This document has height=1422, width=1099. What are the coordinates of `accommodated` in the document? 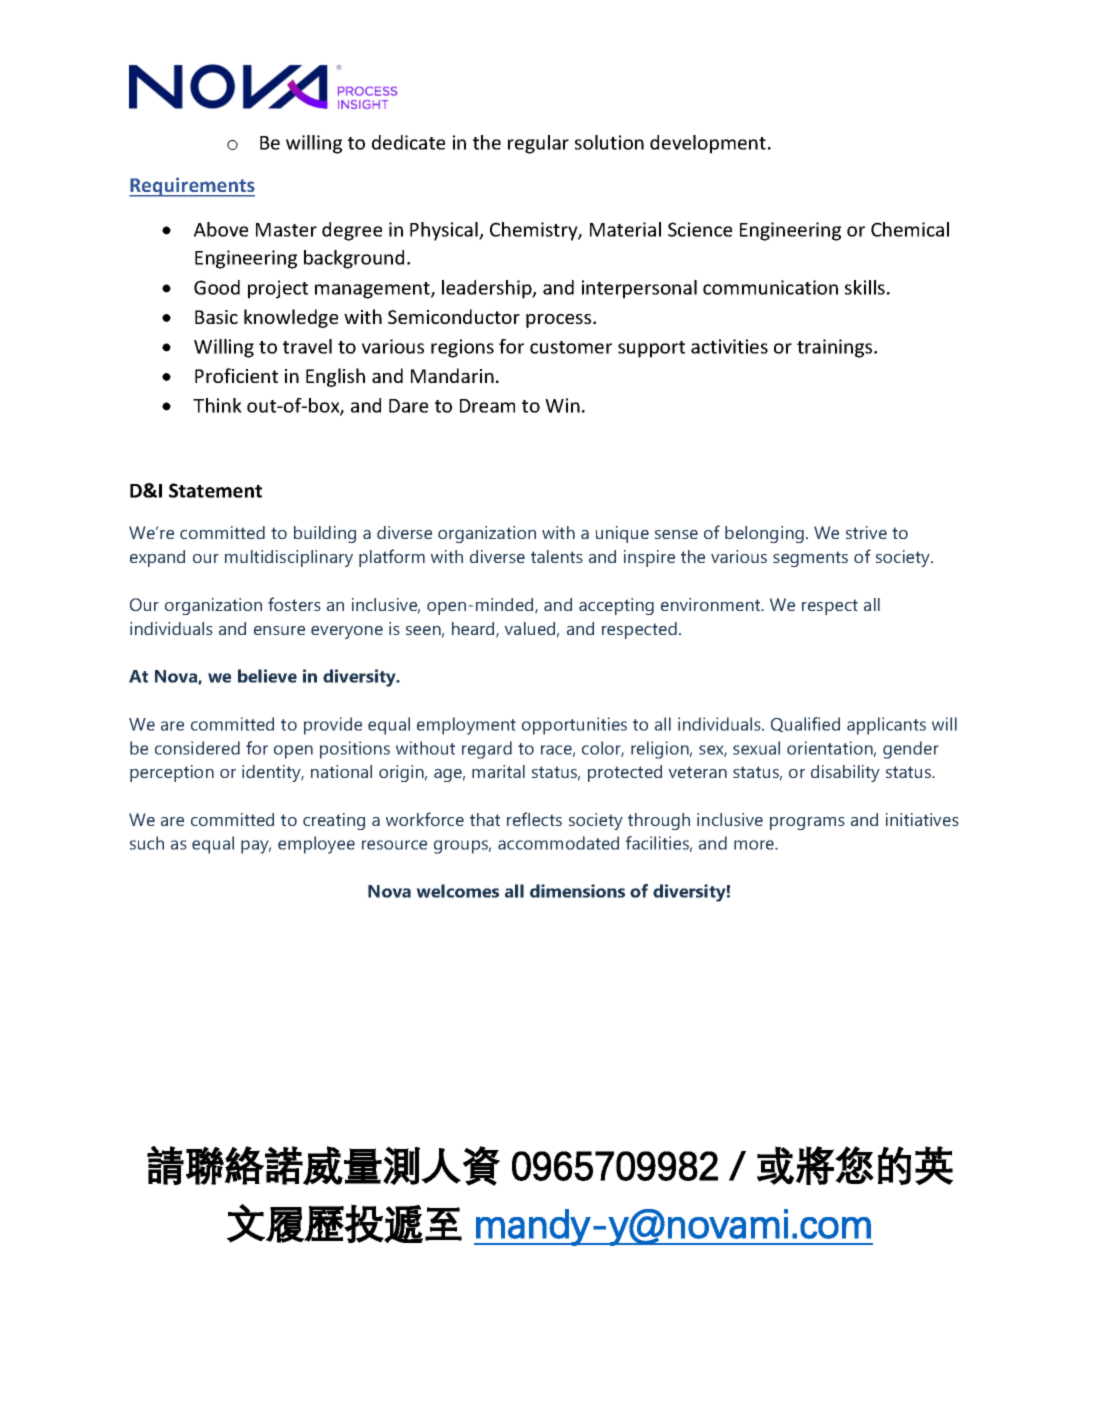 It's located at (558, 843).
